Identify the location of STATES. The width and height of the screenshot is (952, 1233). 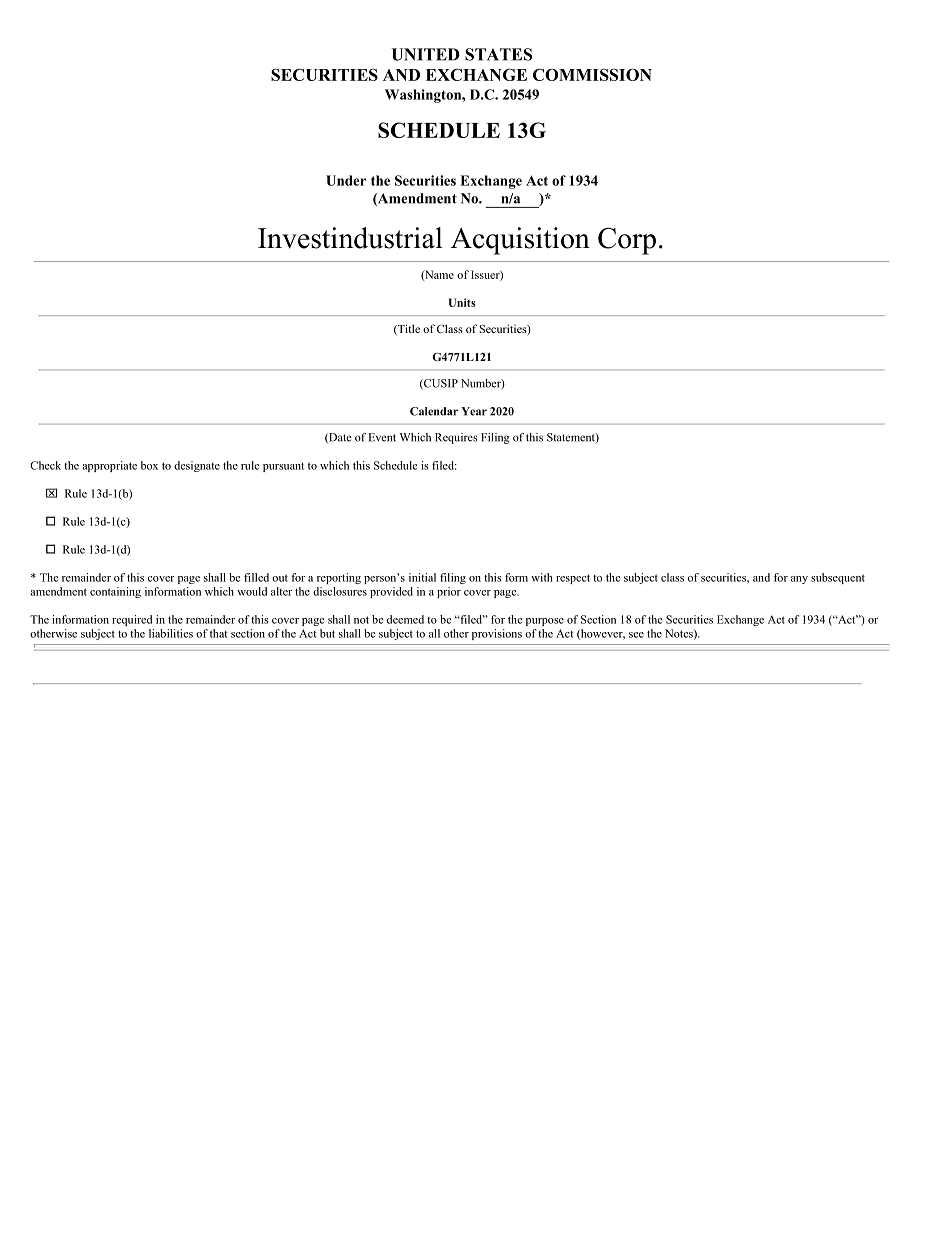
(498, 54).
